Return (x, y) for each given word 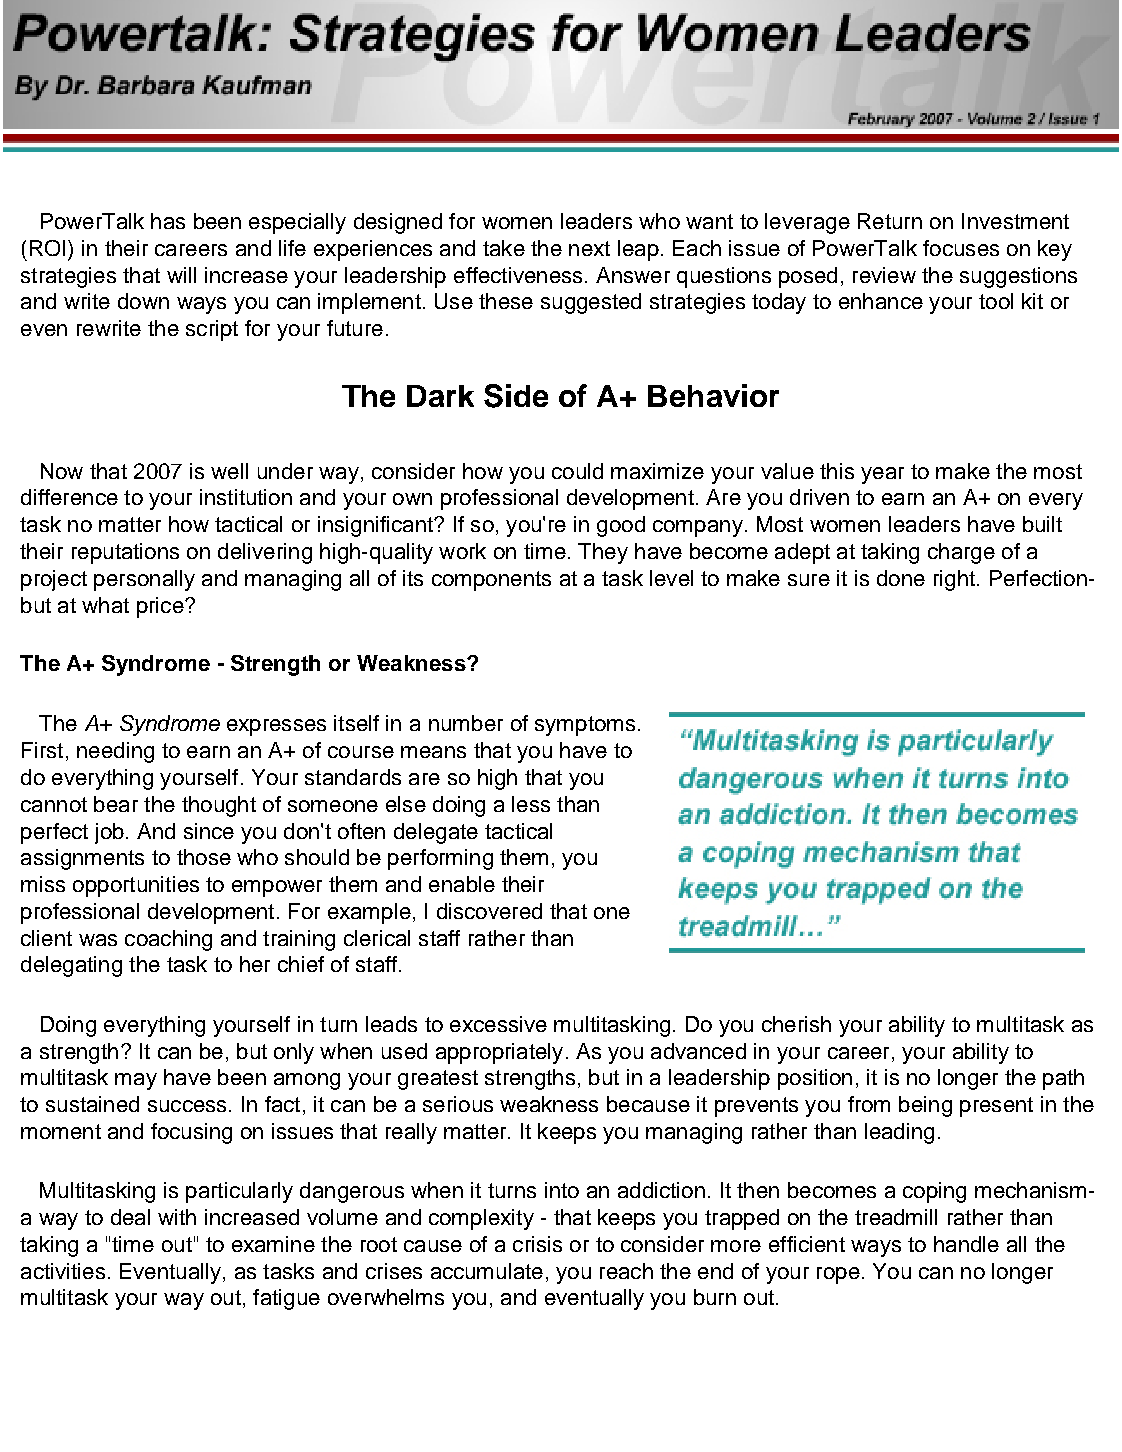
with (177, 1217)
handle (966, 1244)
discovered (489, 911)
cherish (796, 1024)
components (491, 581)
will (181, 275)
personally (144, 580)
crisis (537, 1244)
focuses (961, 248)
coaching (168, 940)
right (954, 580)
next (589, 248)
